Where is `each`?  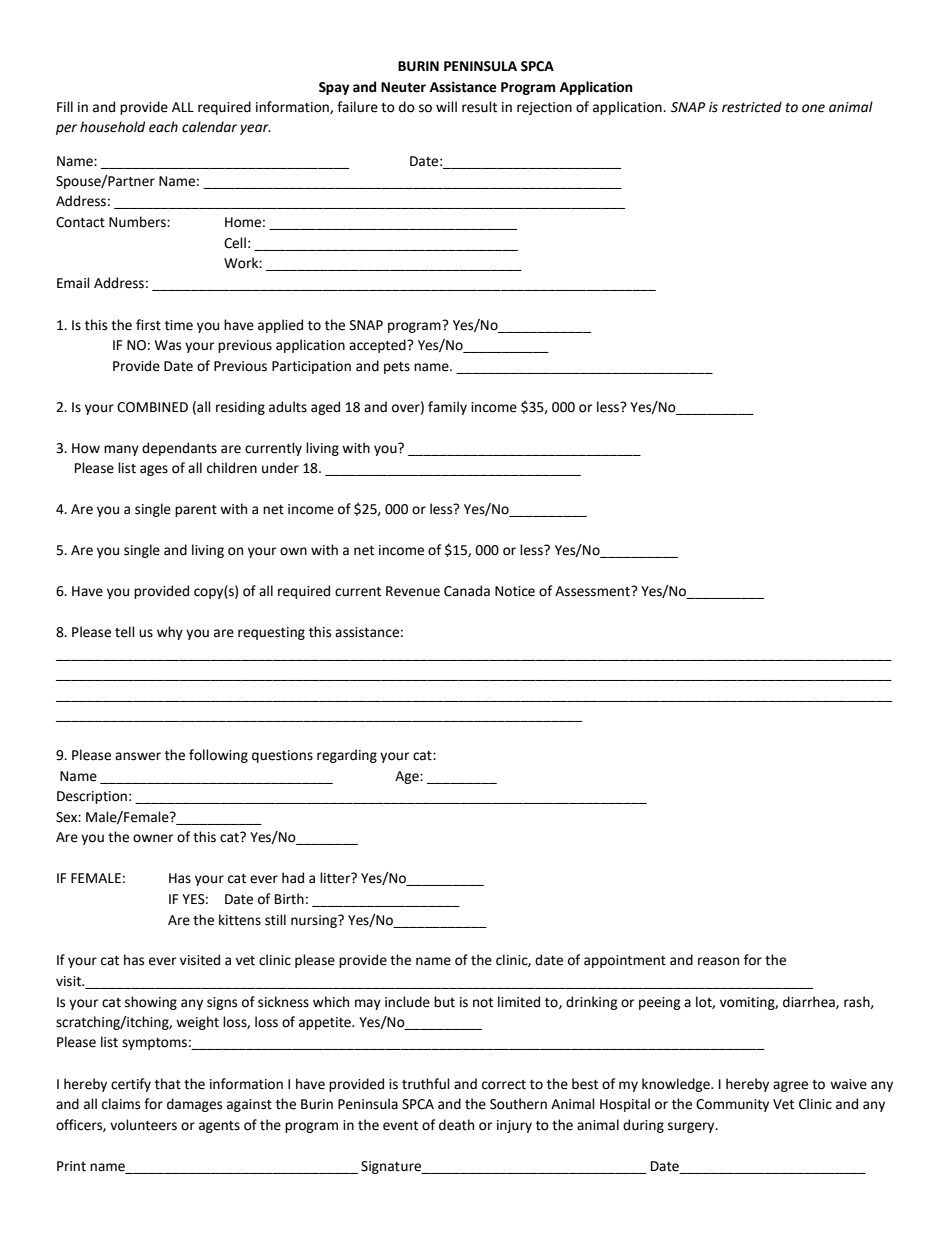
each is located at coordinates (163, 127).
